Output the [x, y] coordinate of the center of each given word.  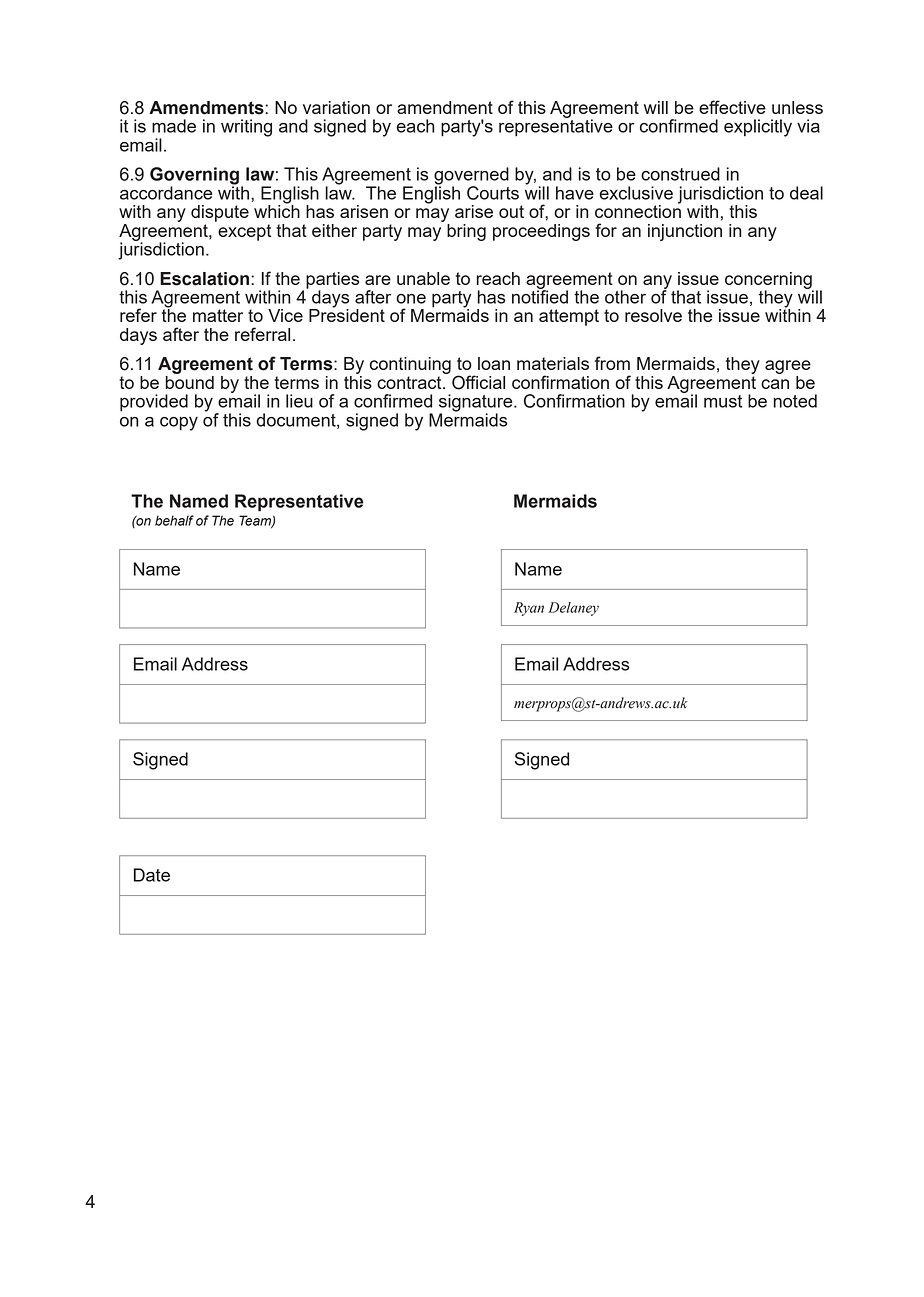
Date [152, 875]
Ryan [529, 609]
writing [246, 128]
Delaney [573, 609]
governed [471, 177]
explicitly [758, 128]
